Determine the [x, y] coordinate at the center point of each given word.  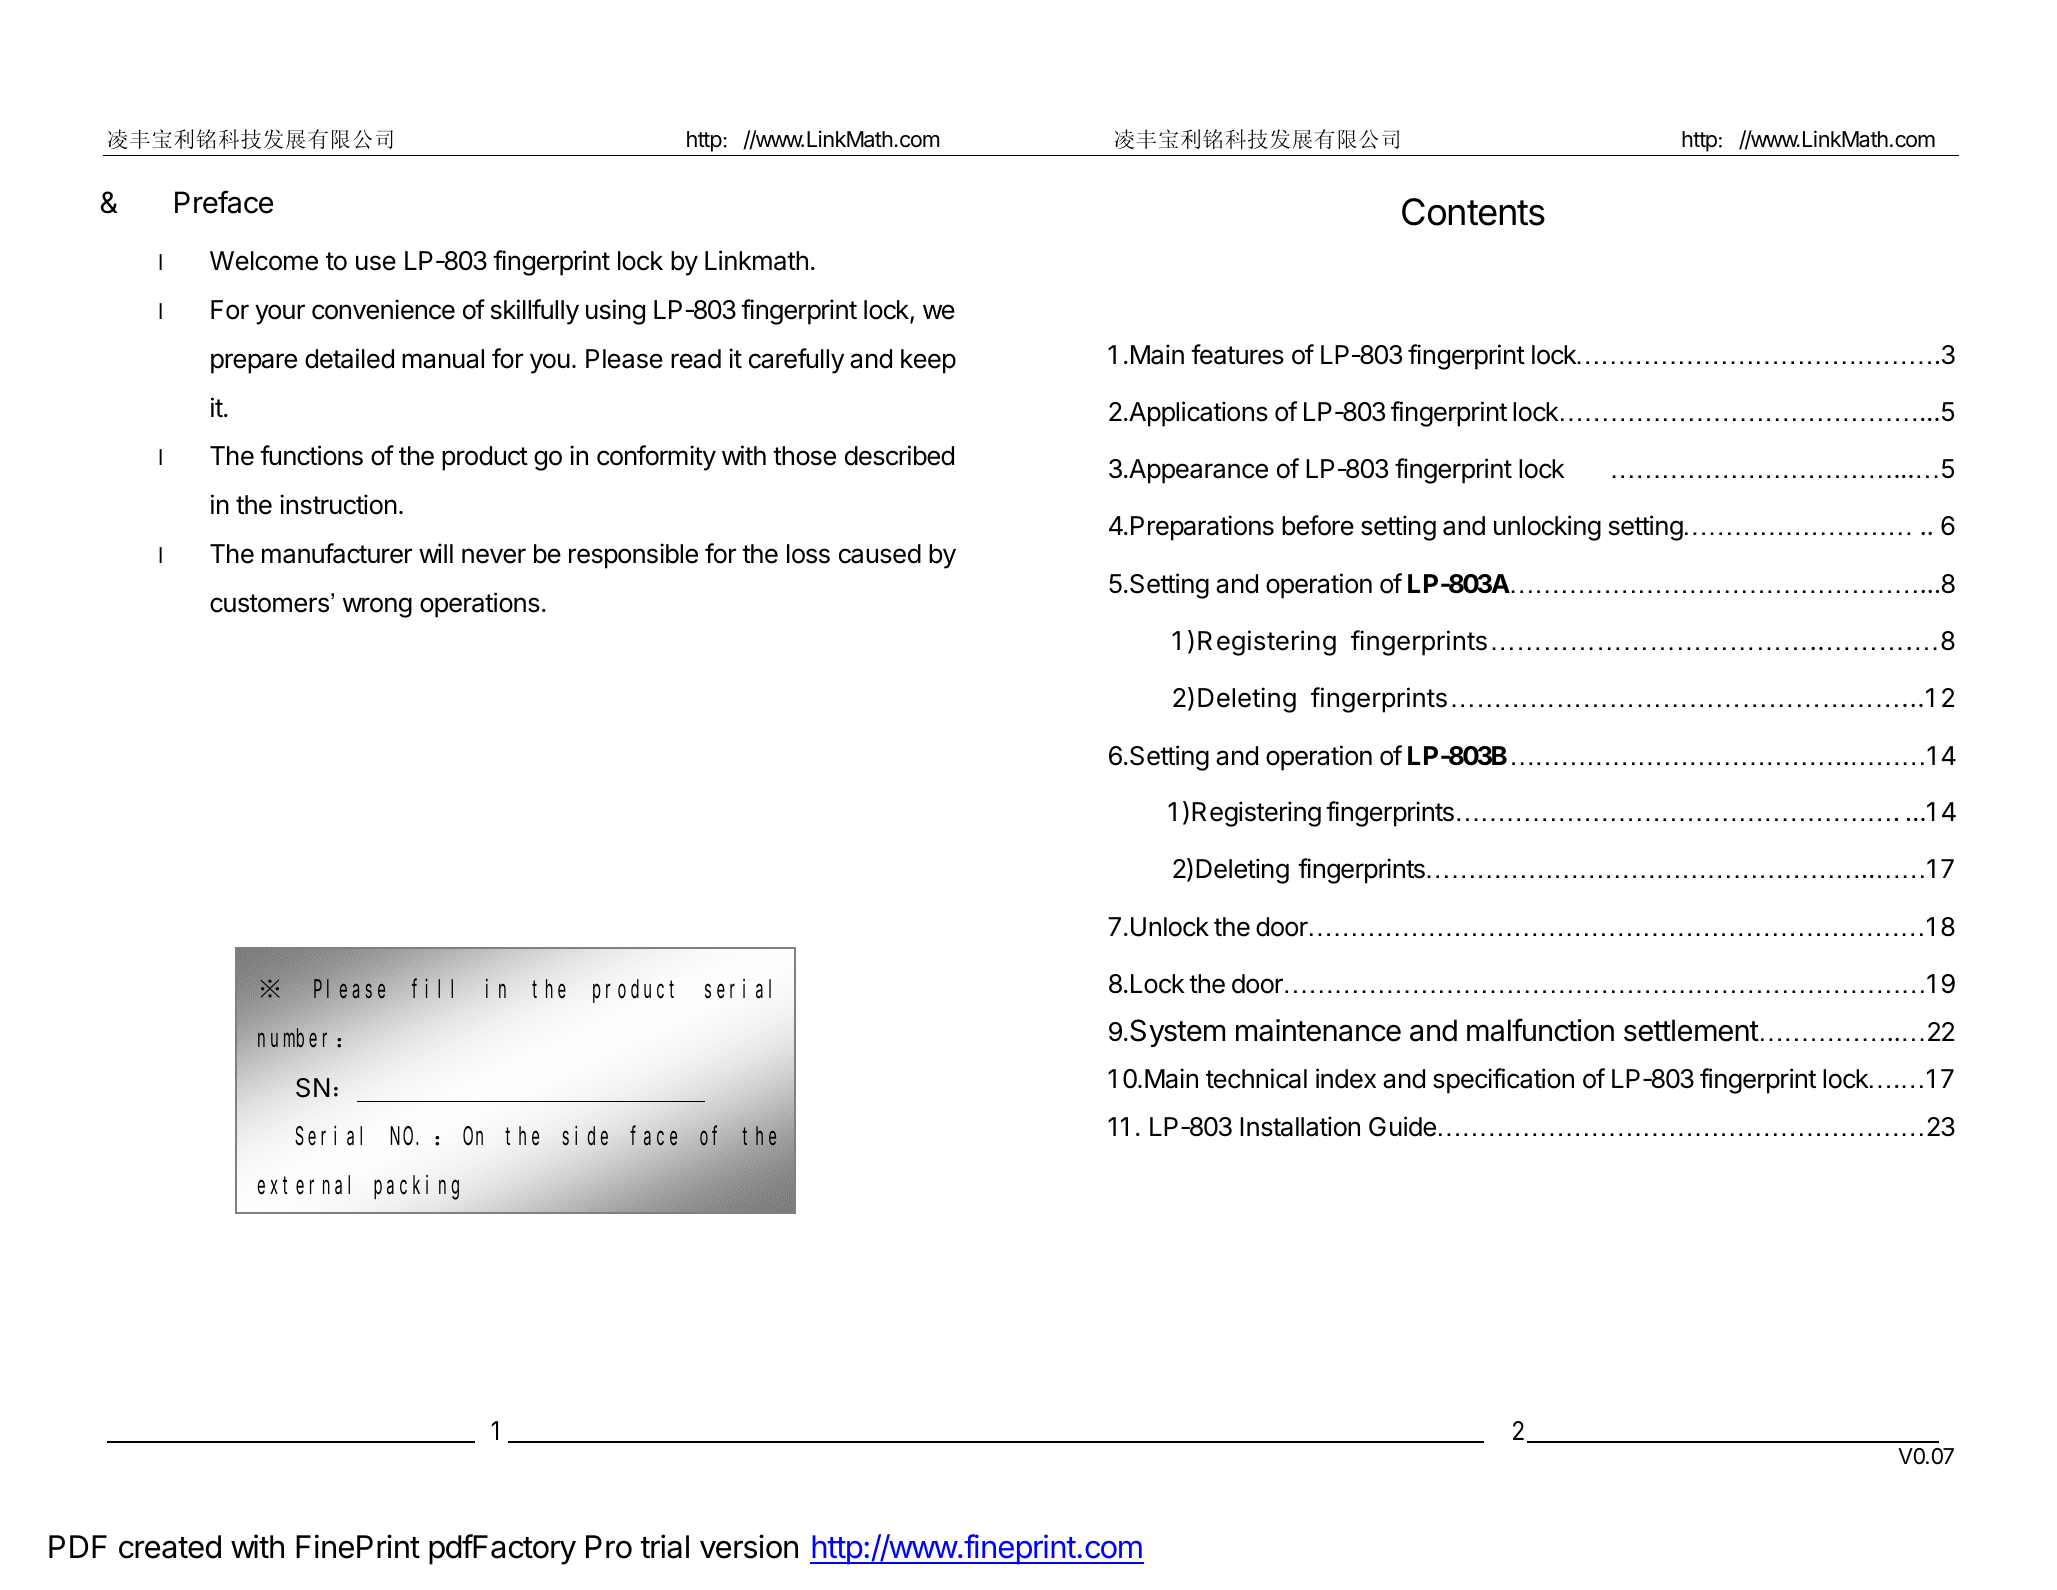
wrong [377, 607]
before [1318, 525]
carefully [796, 361]
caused [880, 554]
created [170, 1547]
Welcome [264, 261]
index [1346, 1078]
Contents [1473, 212]
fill [432, 988]
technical [1256, 1078]
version [749, 1546]
